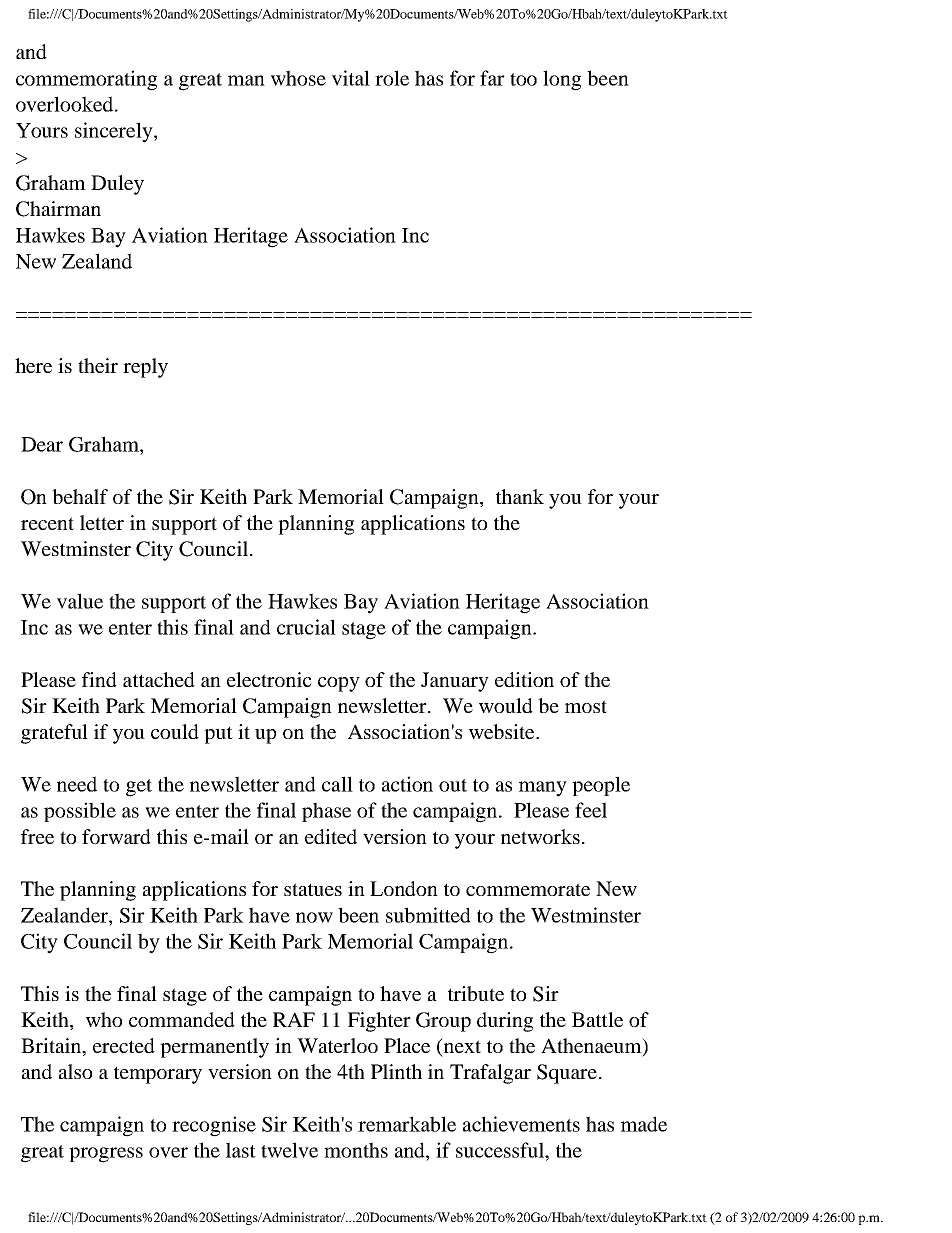 The image size is (952, 1233). Describe the element at coordinates (86, 80) in the page. I see `commemorating` at that location.
